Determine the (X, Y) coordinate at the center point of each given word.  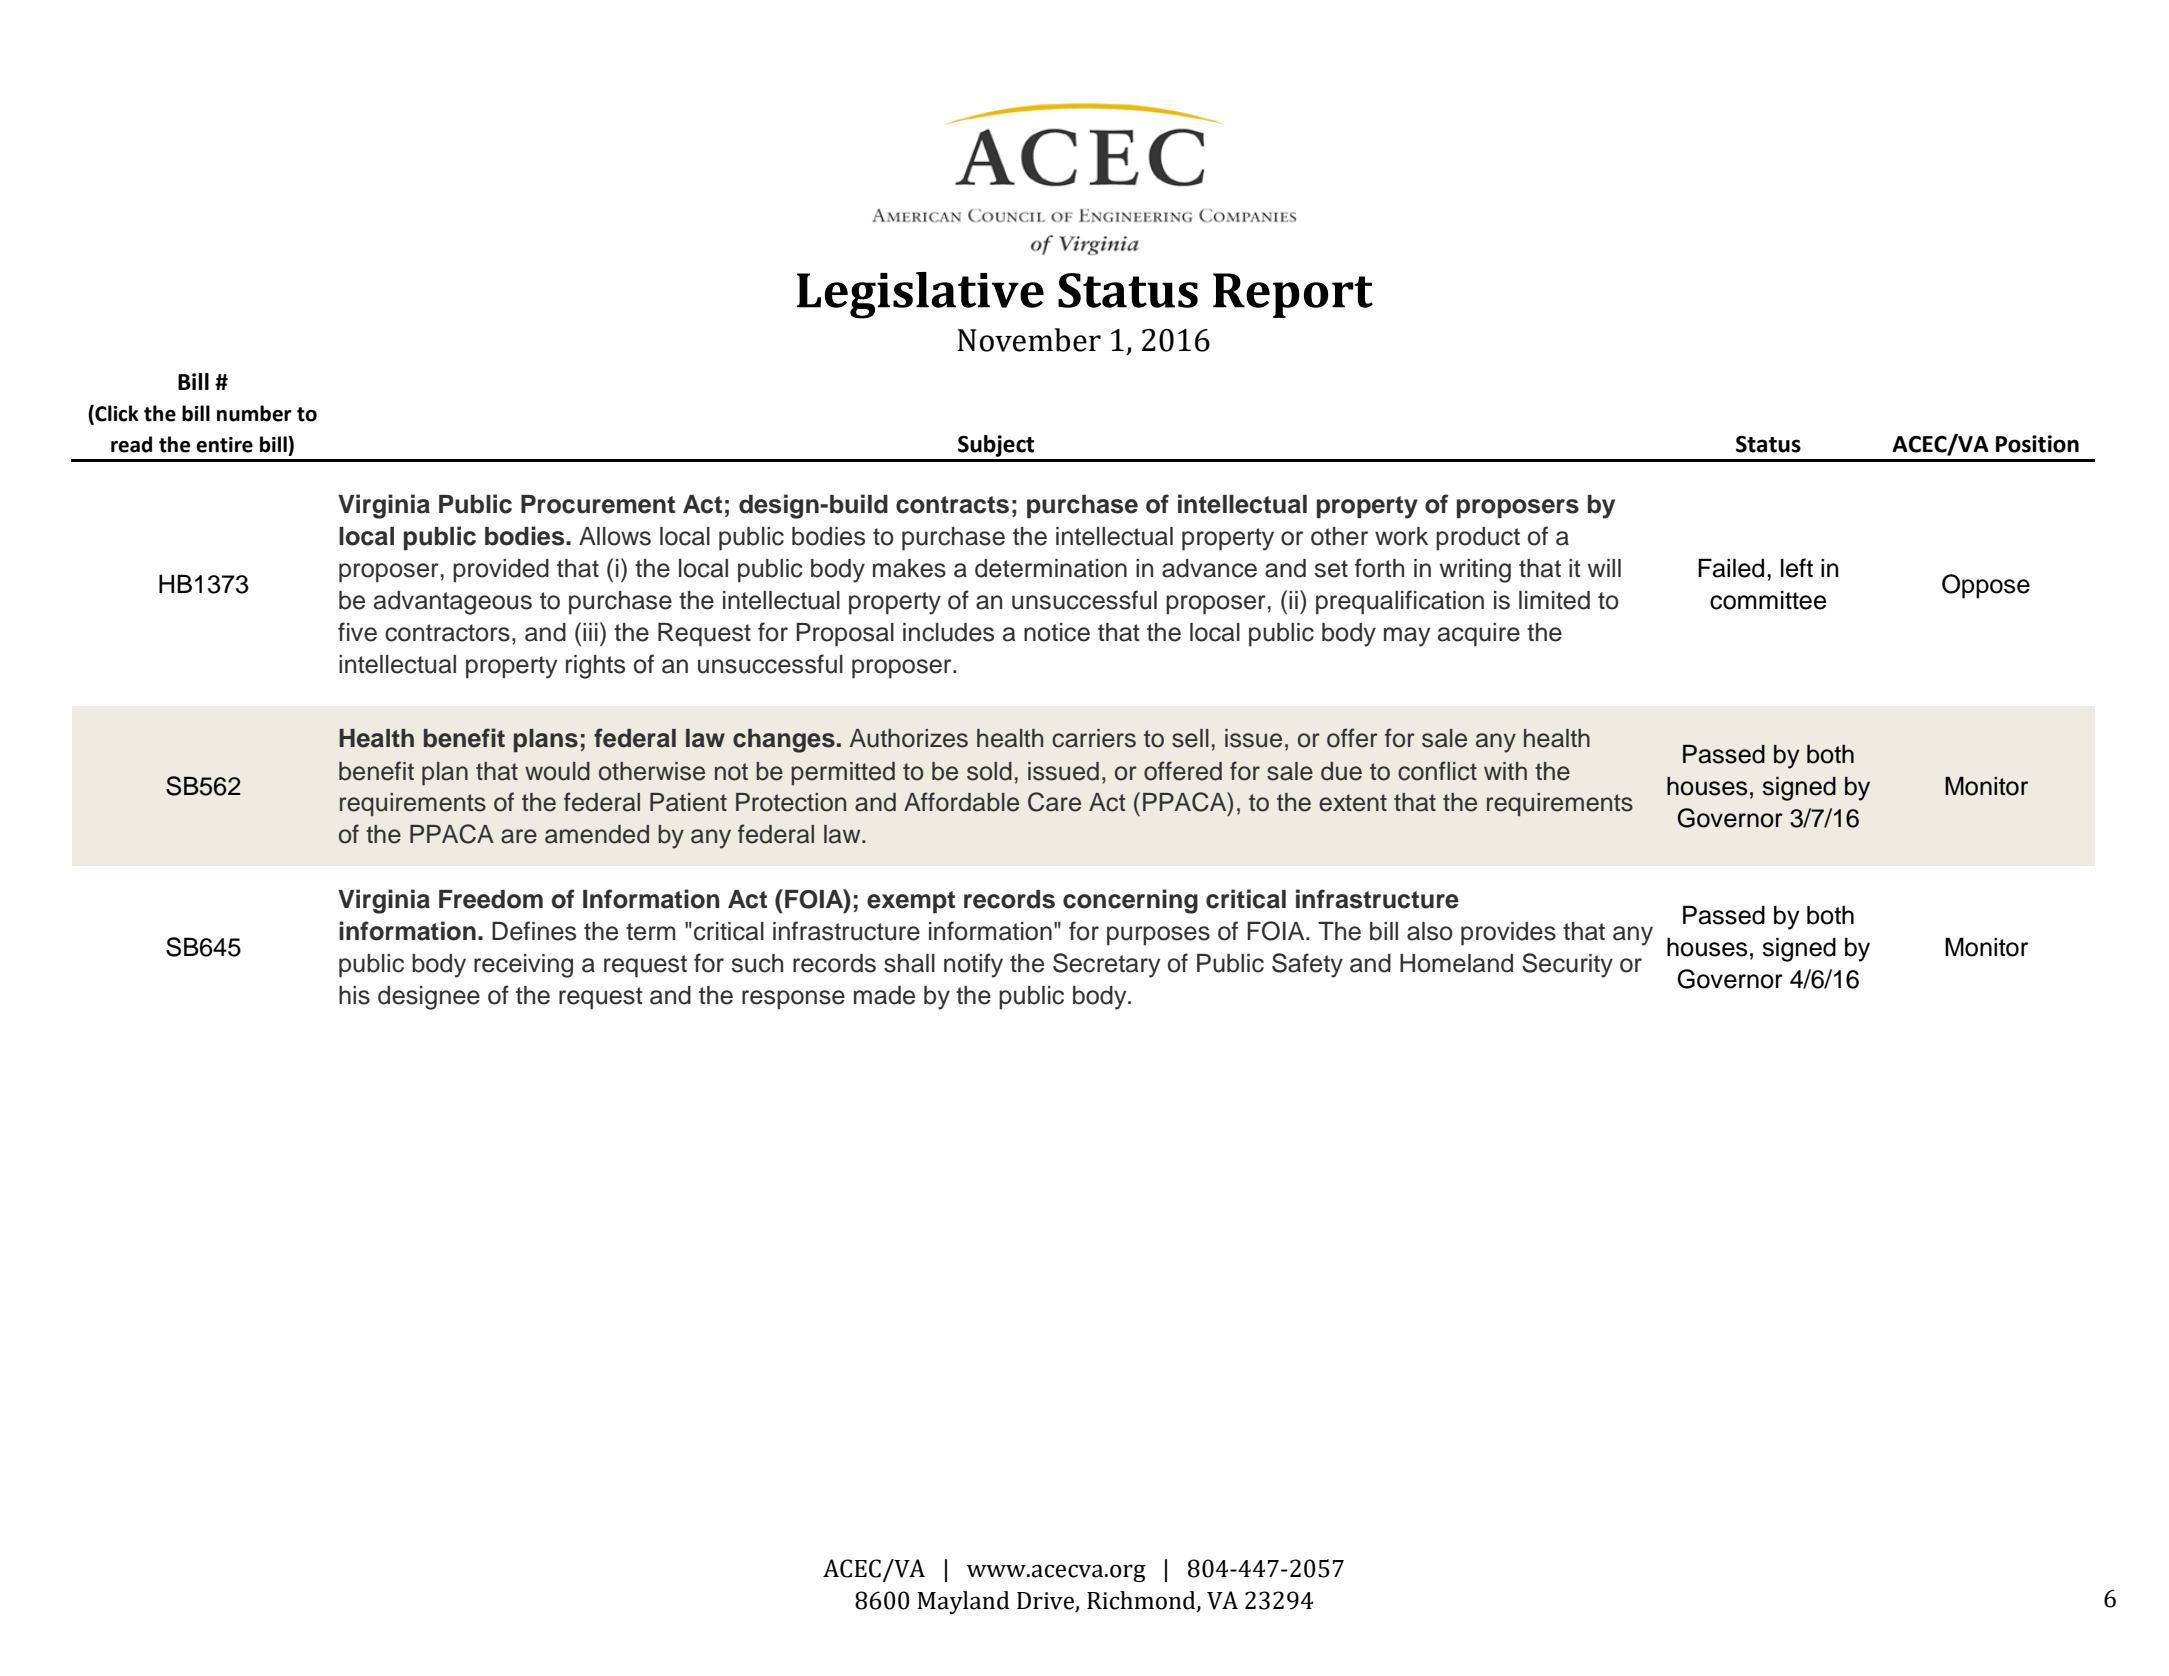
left (1797, 568)
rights (595, 667)
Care (1054, 802)
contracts (952, 505)
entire (224, 445)
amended (597, 834)
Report (1293, 295)
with (1505, 771)
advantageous (453, 603)
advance (1209, 568)
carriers (1094, 738)
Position (2037, 444)
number (254, 413)
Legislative (920, 295)
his (354, 995)
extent (1353, 803)
